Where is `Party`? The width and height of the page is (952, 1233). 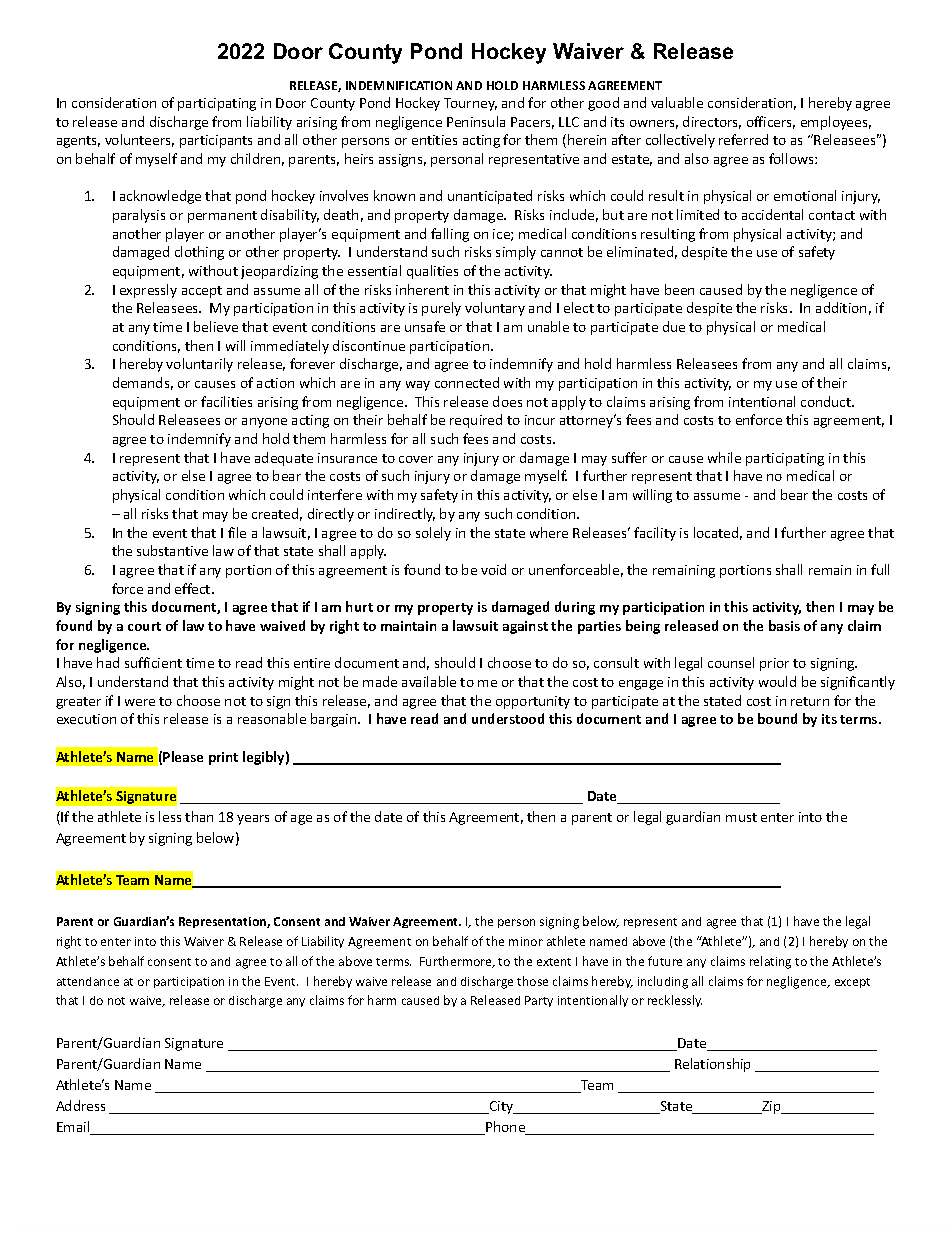
Party is located at coordinates (539, 1001).
